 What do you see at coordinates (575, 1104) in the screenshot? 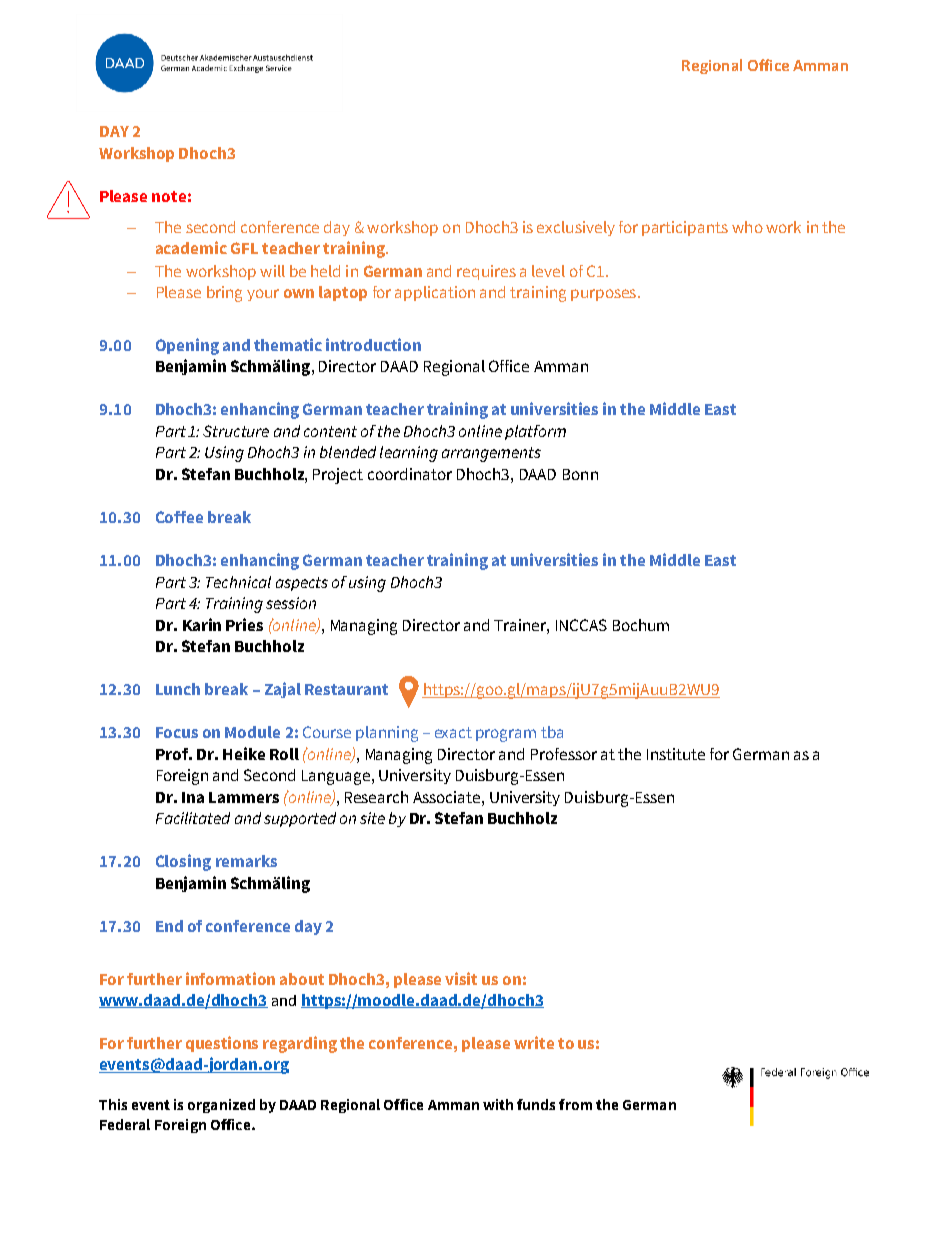
I see `from` at bounding box center [575, 1104].
